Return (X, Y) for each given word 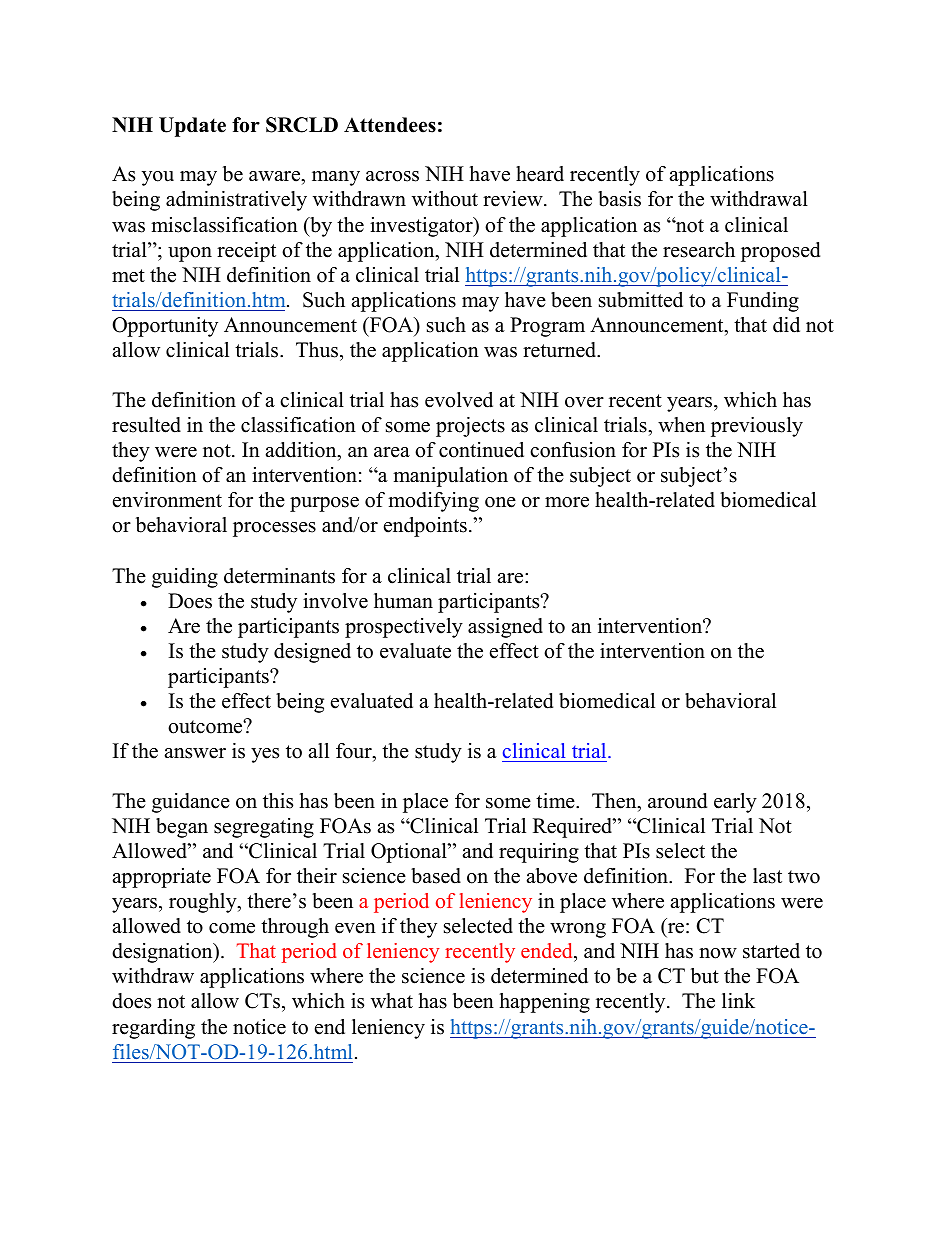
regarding (153, 1029)
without (445, 199)
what (392, 1000)
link (738, 1000)
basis (619, 199)
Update (192, 127)
